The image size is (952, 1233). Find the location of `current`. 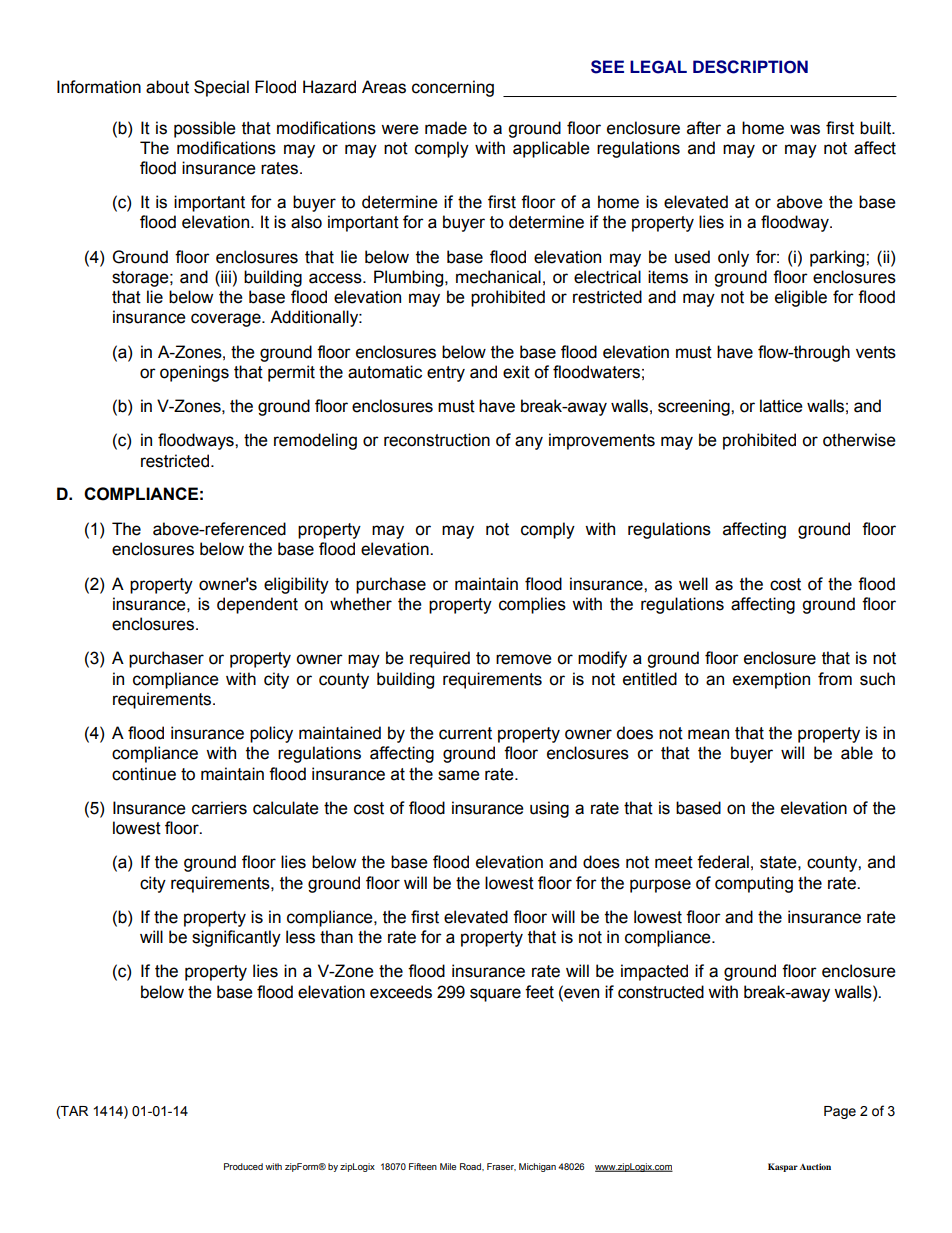

current is located at coordinates (465, 733).
